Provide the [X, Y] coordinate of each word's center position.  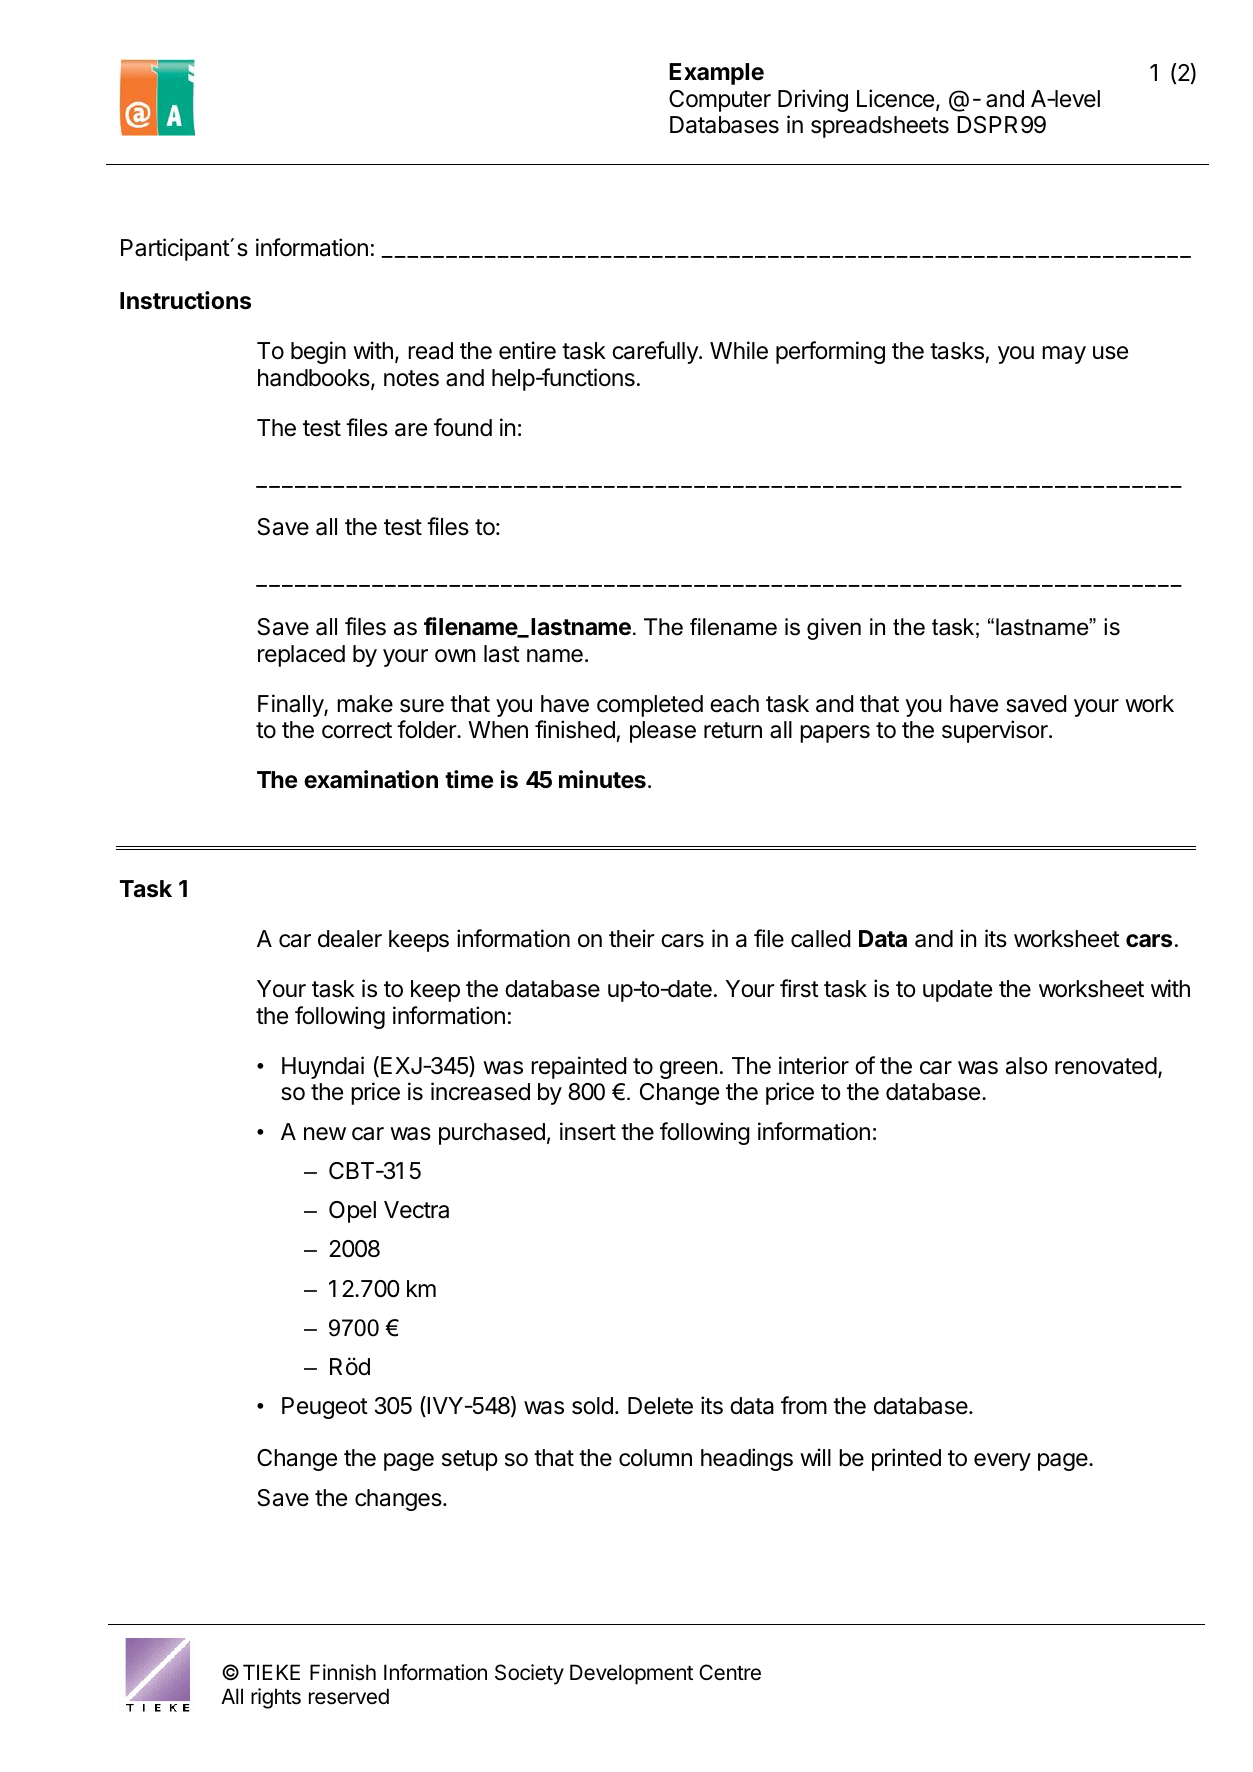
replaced [301, 656]
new [325, 1134]
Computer [720, 101]
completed [650, 706]
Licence [895, 98]
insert [588, 1131]
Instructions [185, 300]
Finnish [343, 1672]
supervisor [996, 731]
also [1027, 1066]
